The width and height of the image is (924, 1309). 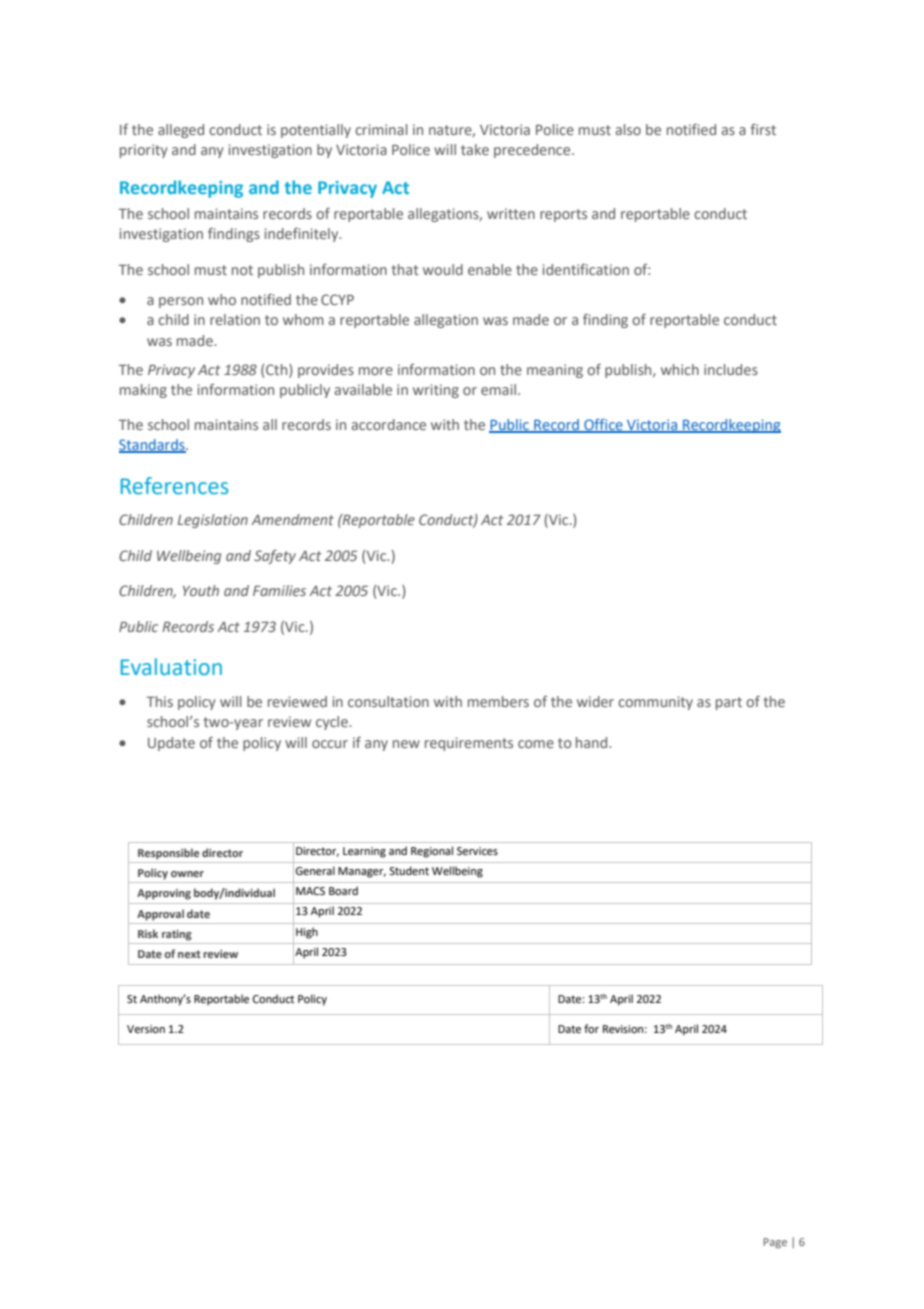 What do you see at coordinates (181, 131) in the image?
I see `alleged` at bounding box center [181, 131].
